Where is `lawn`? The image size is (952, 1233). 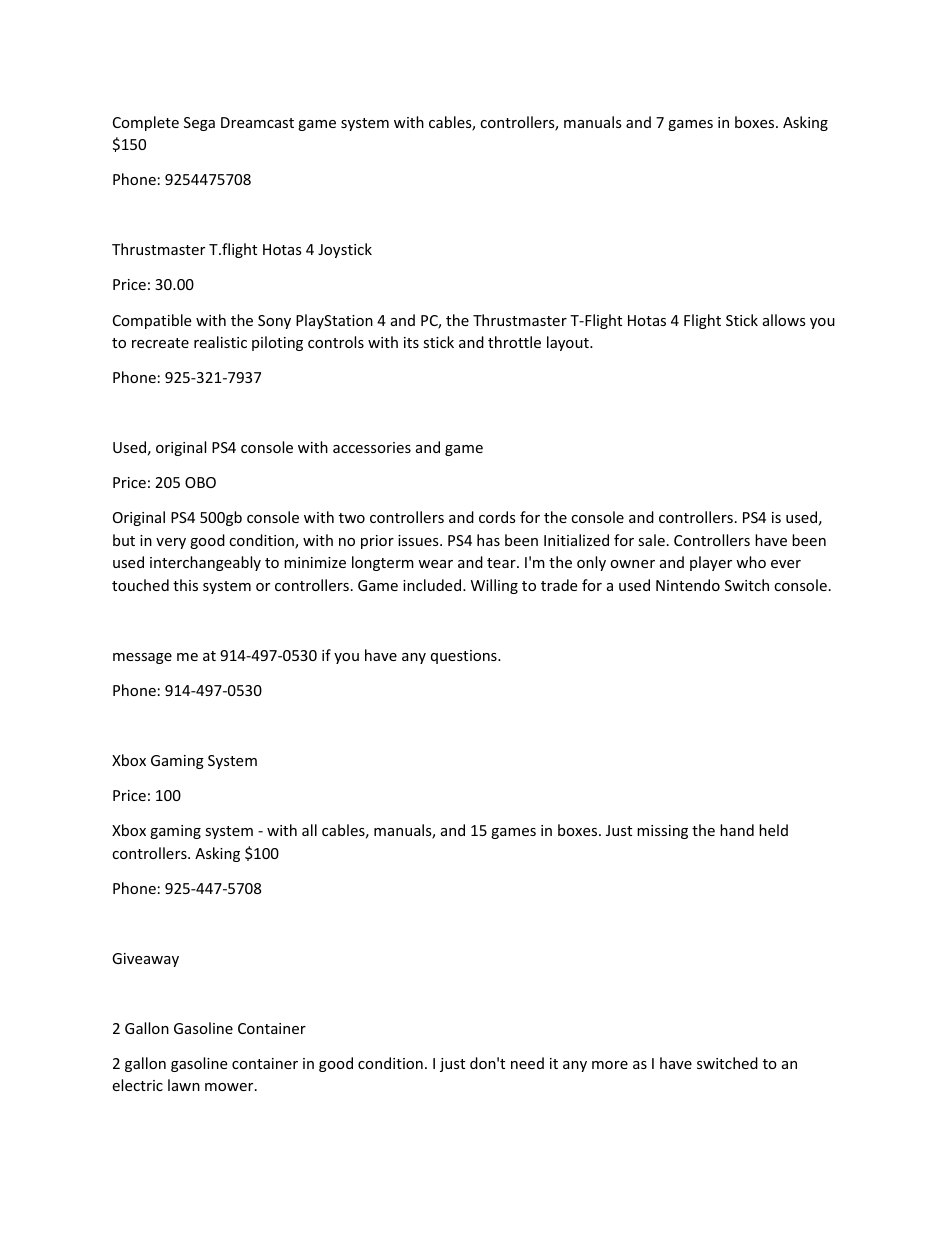 lawn is located at coordinates (184, 1085).
